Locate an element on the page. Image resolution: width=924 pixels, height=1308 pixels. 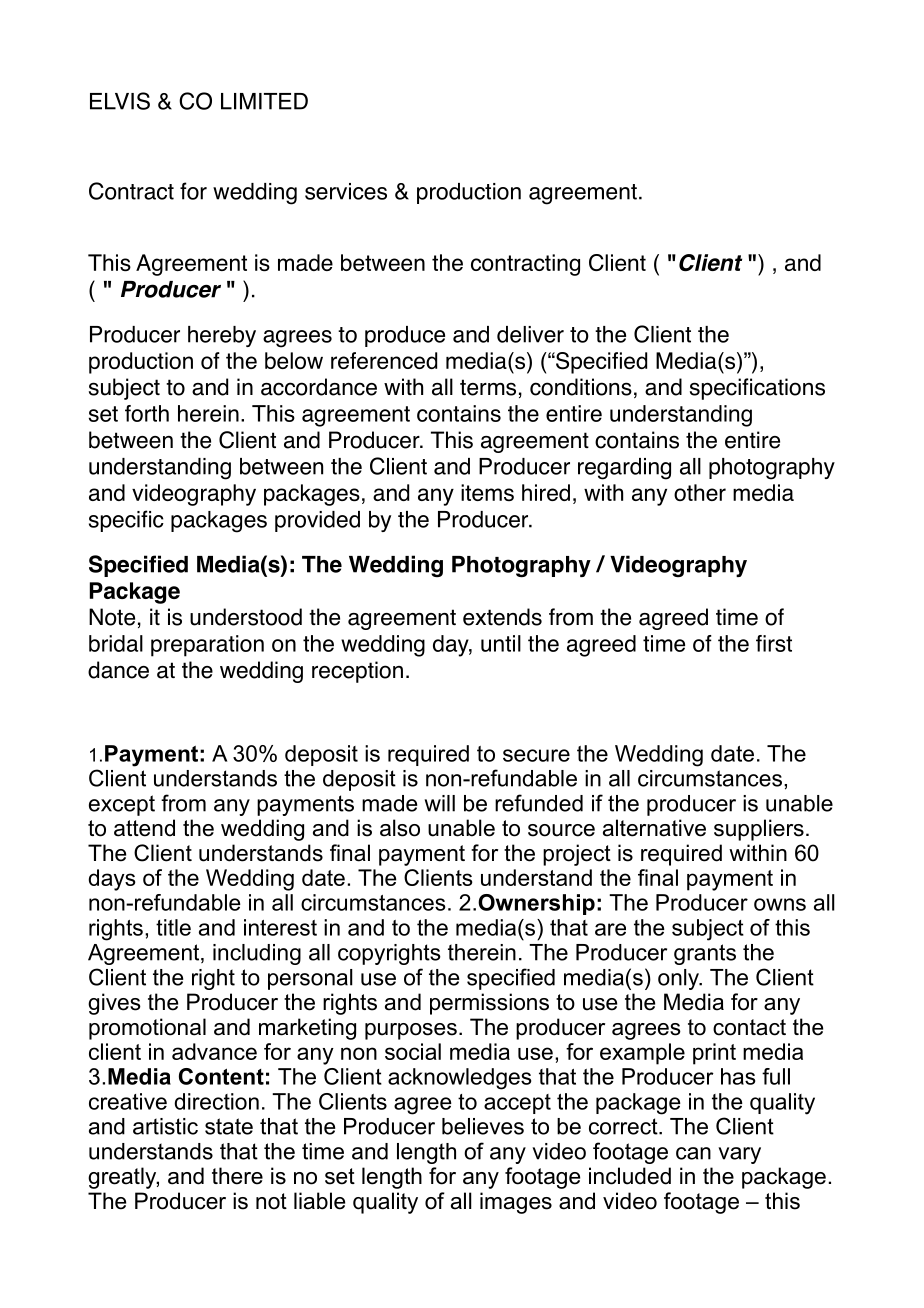
services is located at coordinates (346, 191).
